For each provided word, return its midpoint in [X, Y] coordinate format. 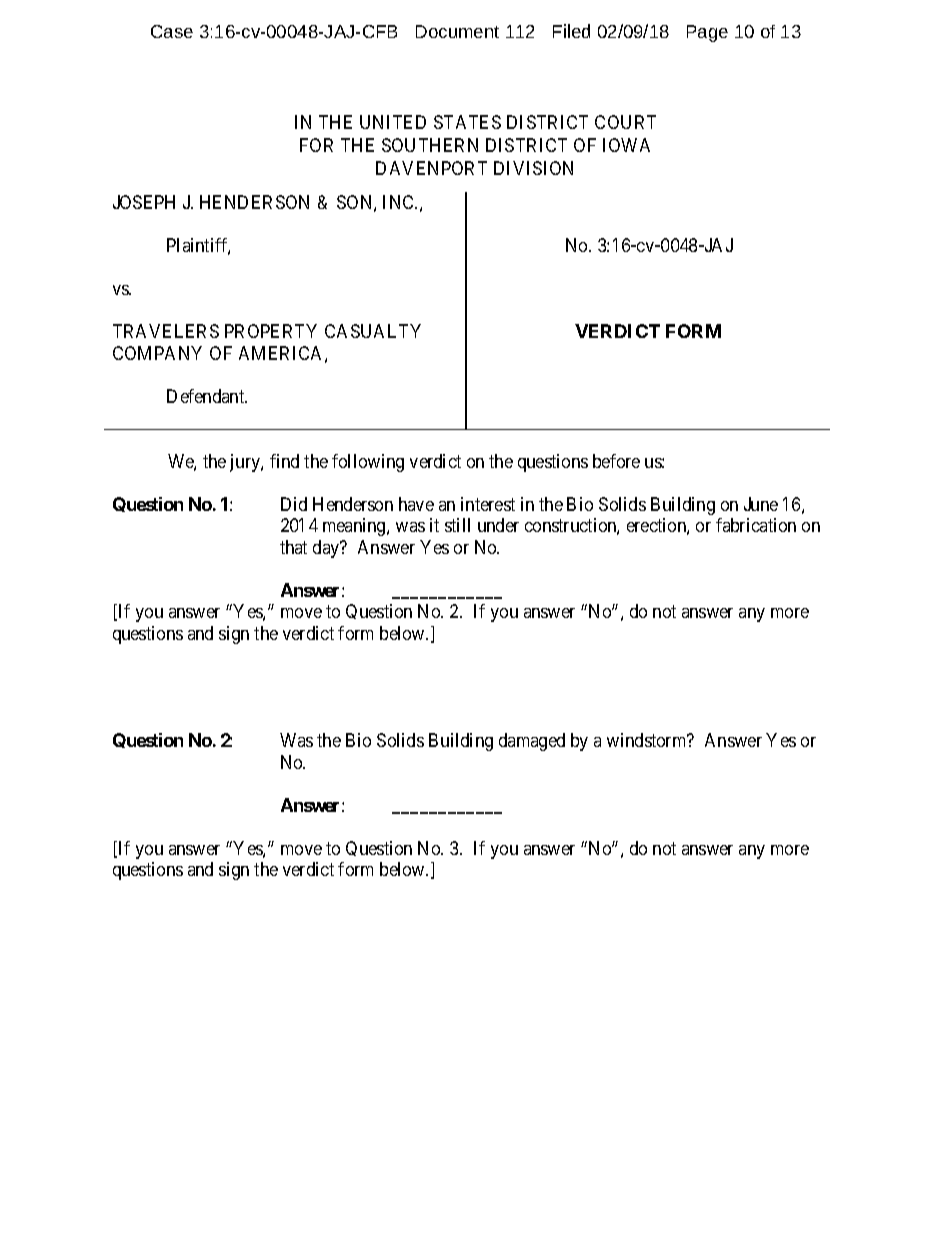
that [293, 547]
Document [457, 31]
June [761, 504]
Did [294, 504]
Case [172, 31]
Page [707, 33]
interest [488, 504]
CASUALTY [373, 331]
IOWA [626, 145]
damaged [532, 742]
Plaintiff [198, 246]
